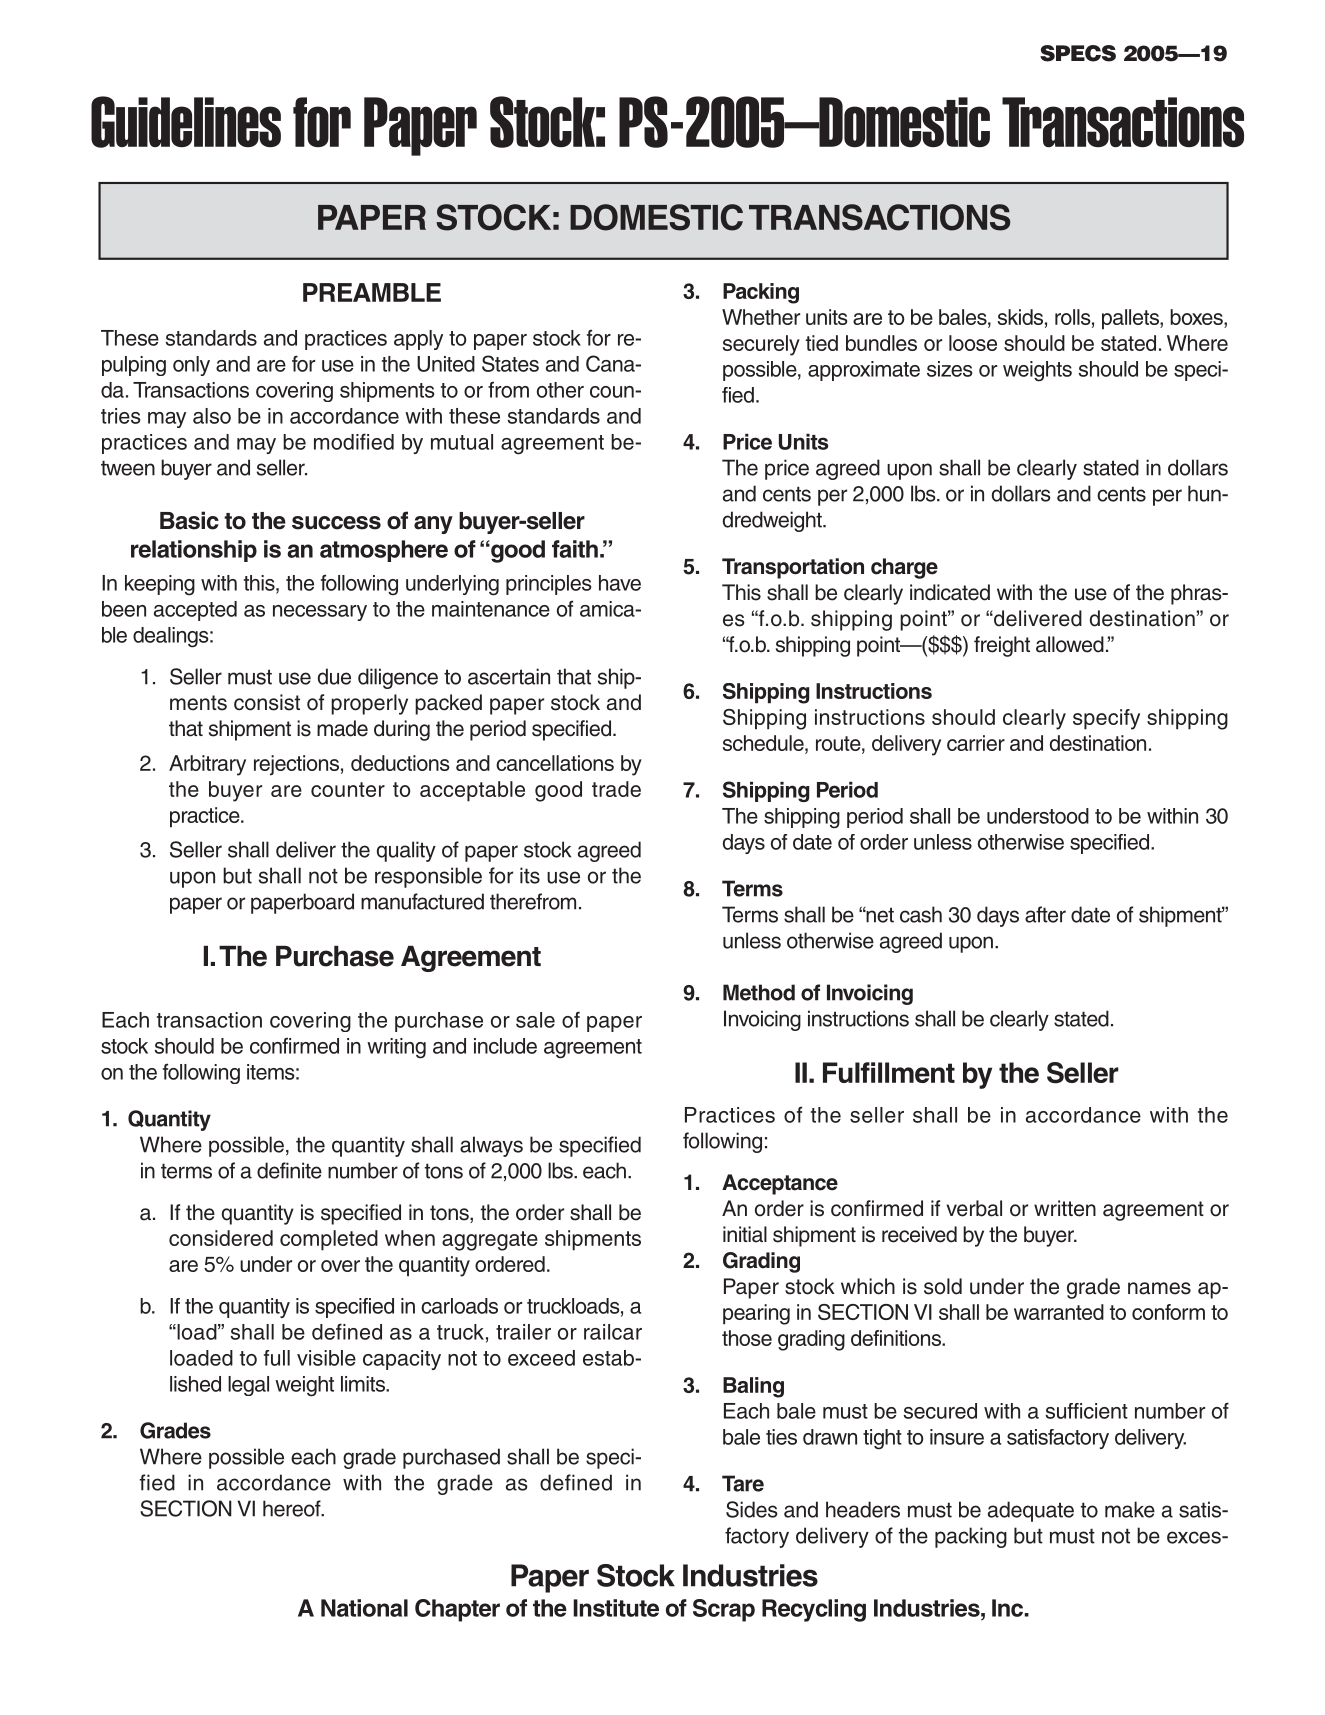 This screenshot has height=1715, width=1325. Describe the element at coordinates (212, 416) in the screenshot. I see `also` at that location.
